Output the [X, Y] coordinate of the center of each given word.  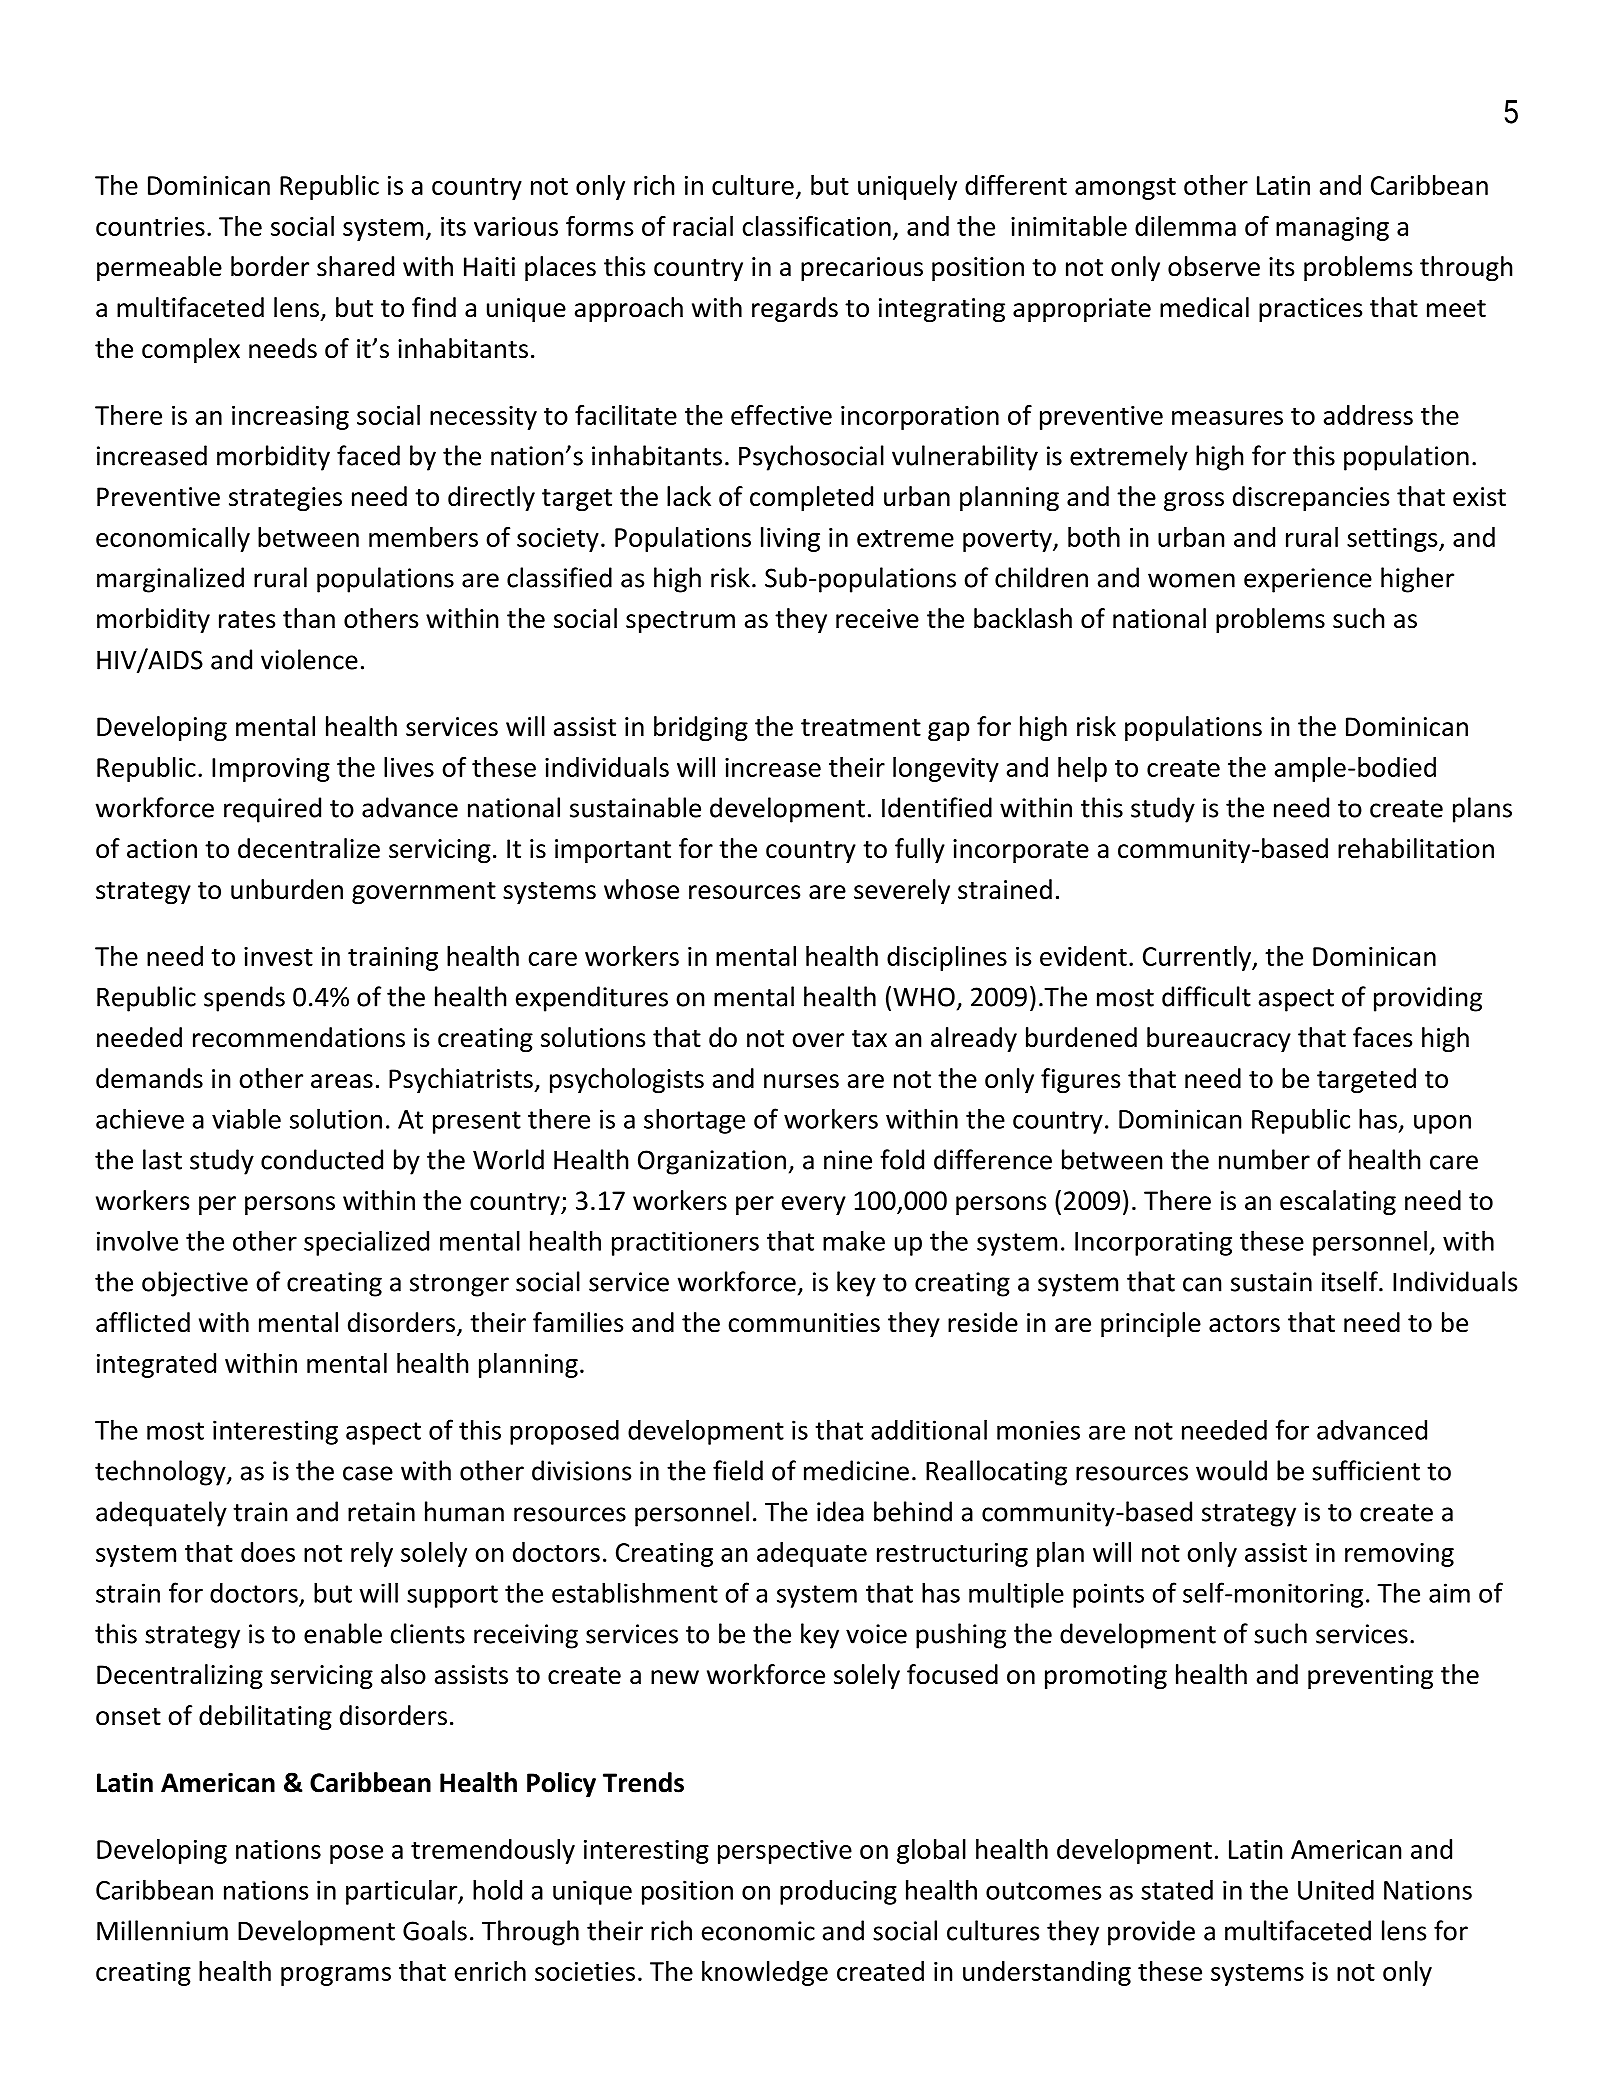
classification [816, 226]
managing [1332, 229]
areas [342, 1081]
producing [838, 1892]
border [270, 266]
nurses [801, 1081]
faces [1382, 1037]
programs [336, 1976]
